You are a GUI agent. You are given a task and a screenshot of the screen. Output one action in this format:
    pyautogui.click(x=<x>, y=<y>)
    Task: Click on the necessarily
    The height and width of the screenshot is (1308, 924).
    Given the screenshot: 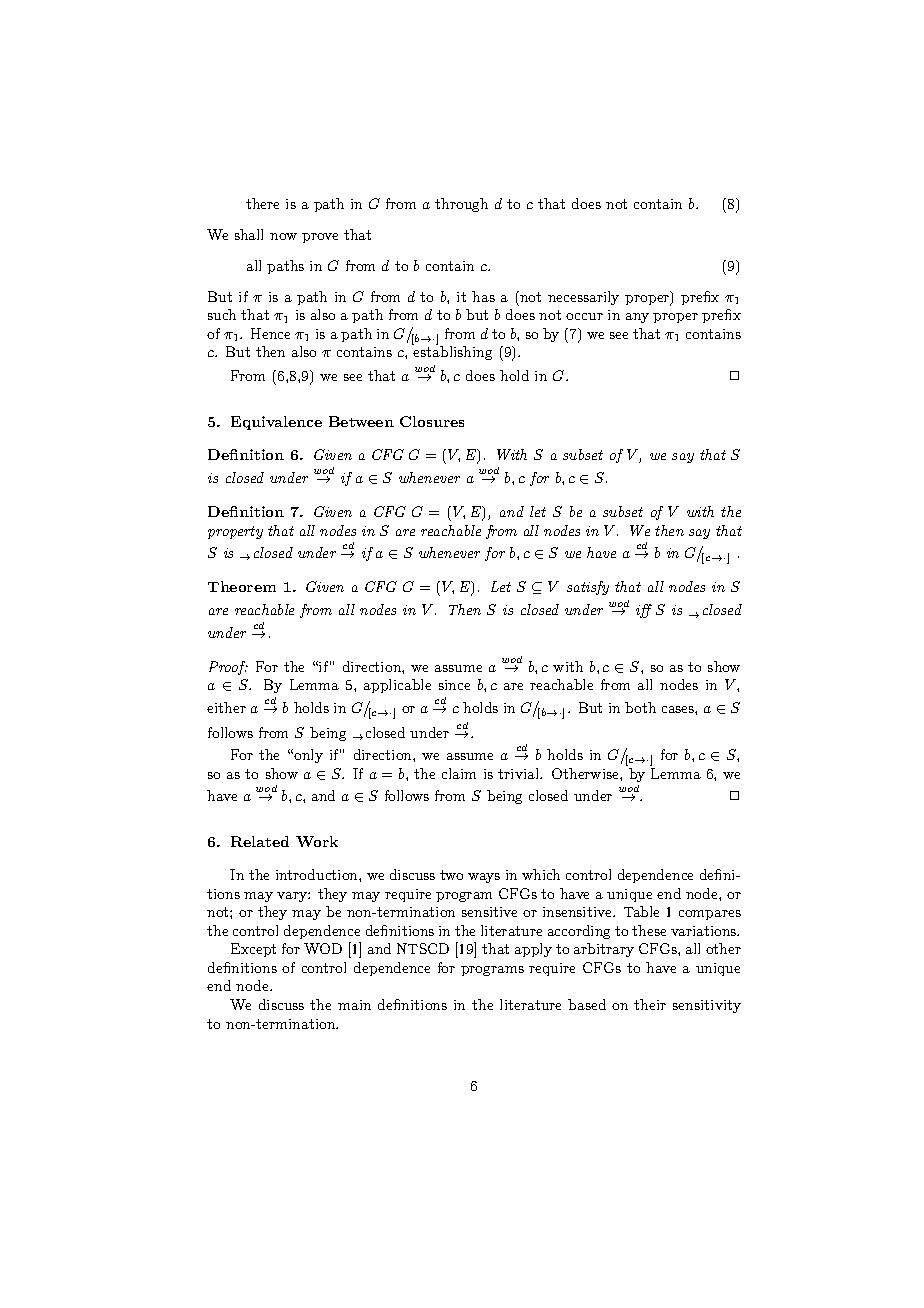 What is the action you would take?
    pyautogui.click(x=583, y=298)
